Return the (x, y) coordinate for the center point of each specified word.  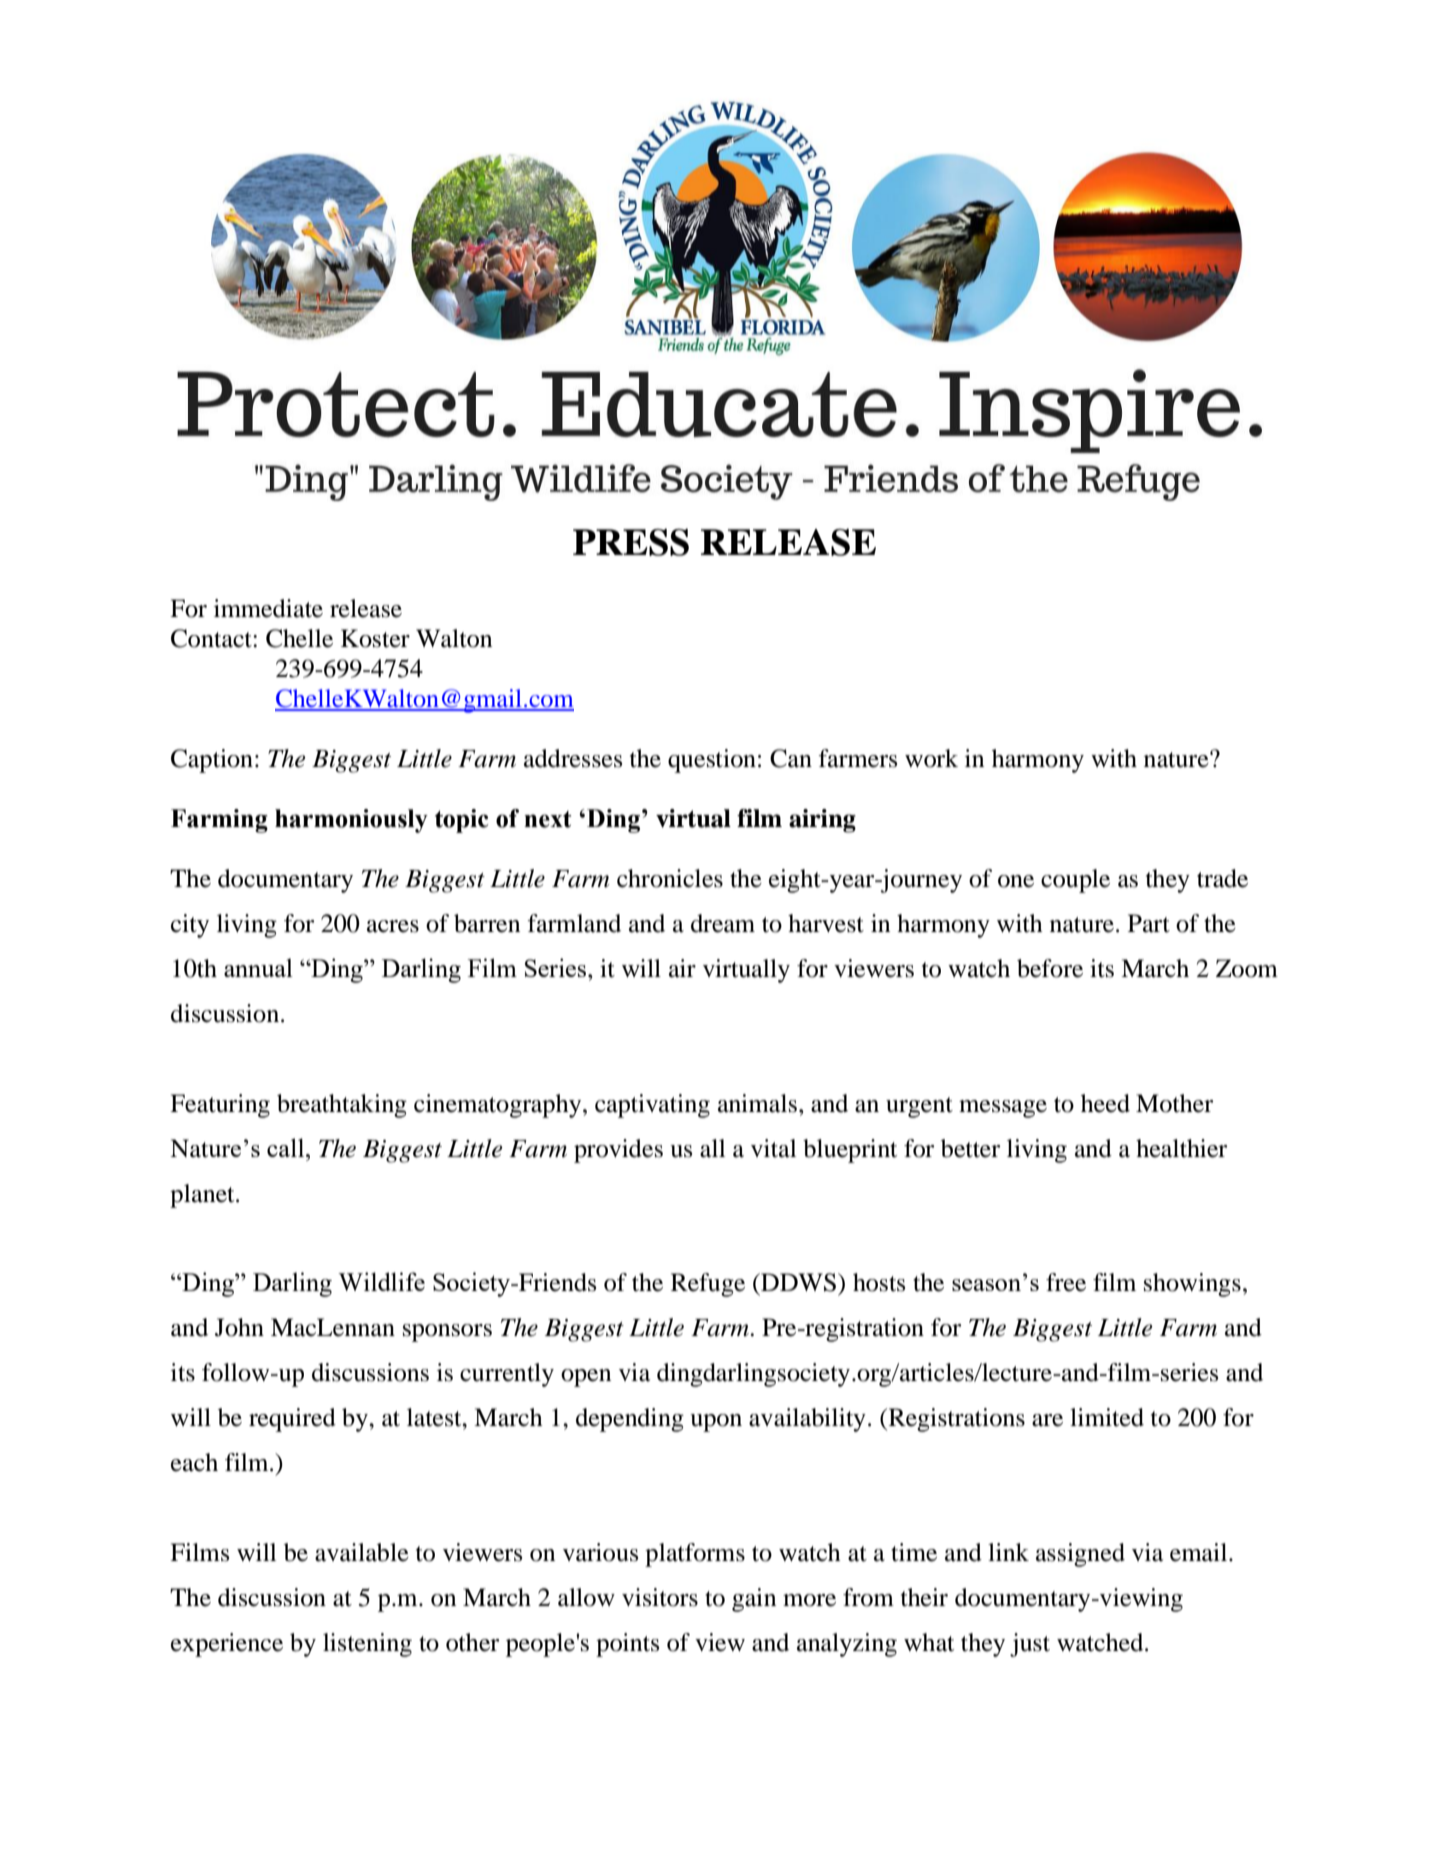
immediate (268, 608)
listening (367, 1645)
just (1030, 1645)
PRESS (631, 542)
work (931, 758)
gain (754, 1600)
